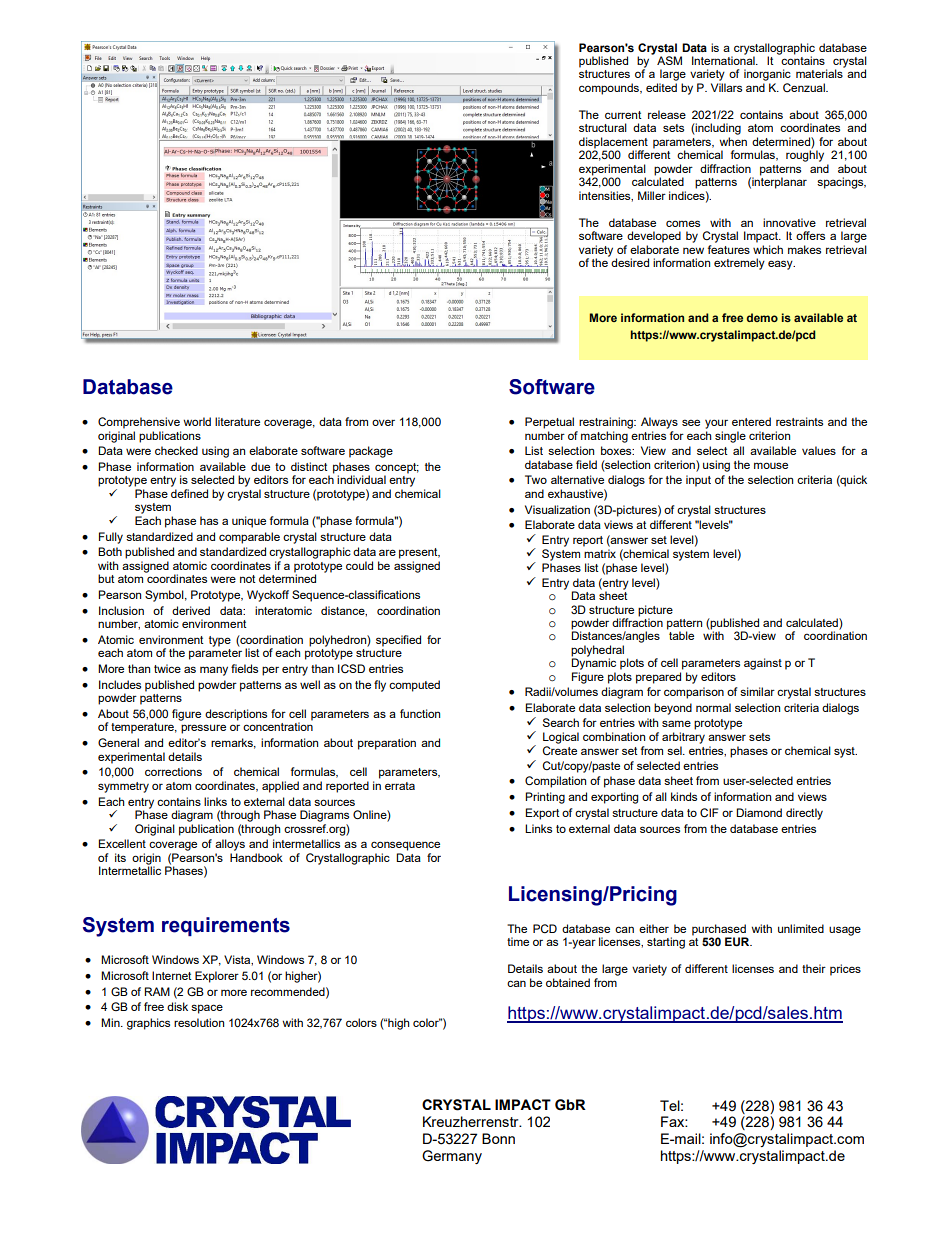 This image has width=952, height=1233. What do you see at coordinates (603, 127) in the image?
I see `structural` at bounding box center [603, 127].
